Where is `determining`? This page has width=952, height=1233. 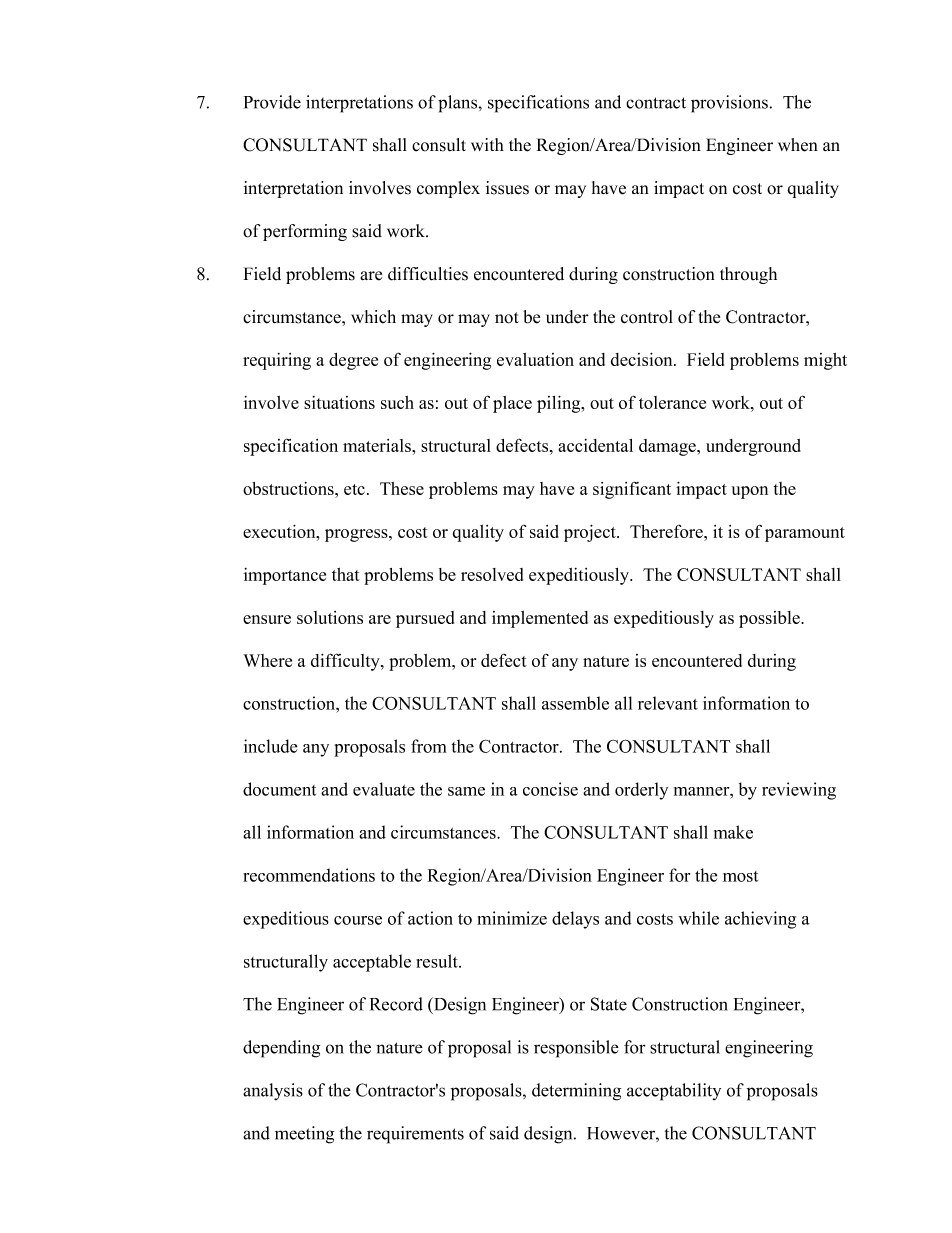
determining is located at coordinates (576, 1092).
